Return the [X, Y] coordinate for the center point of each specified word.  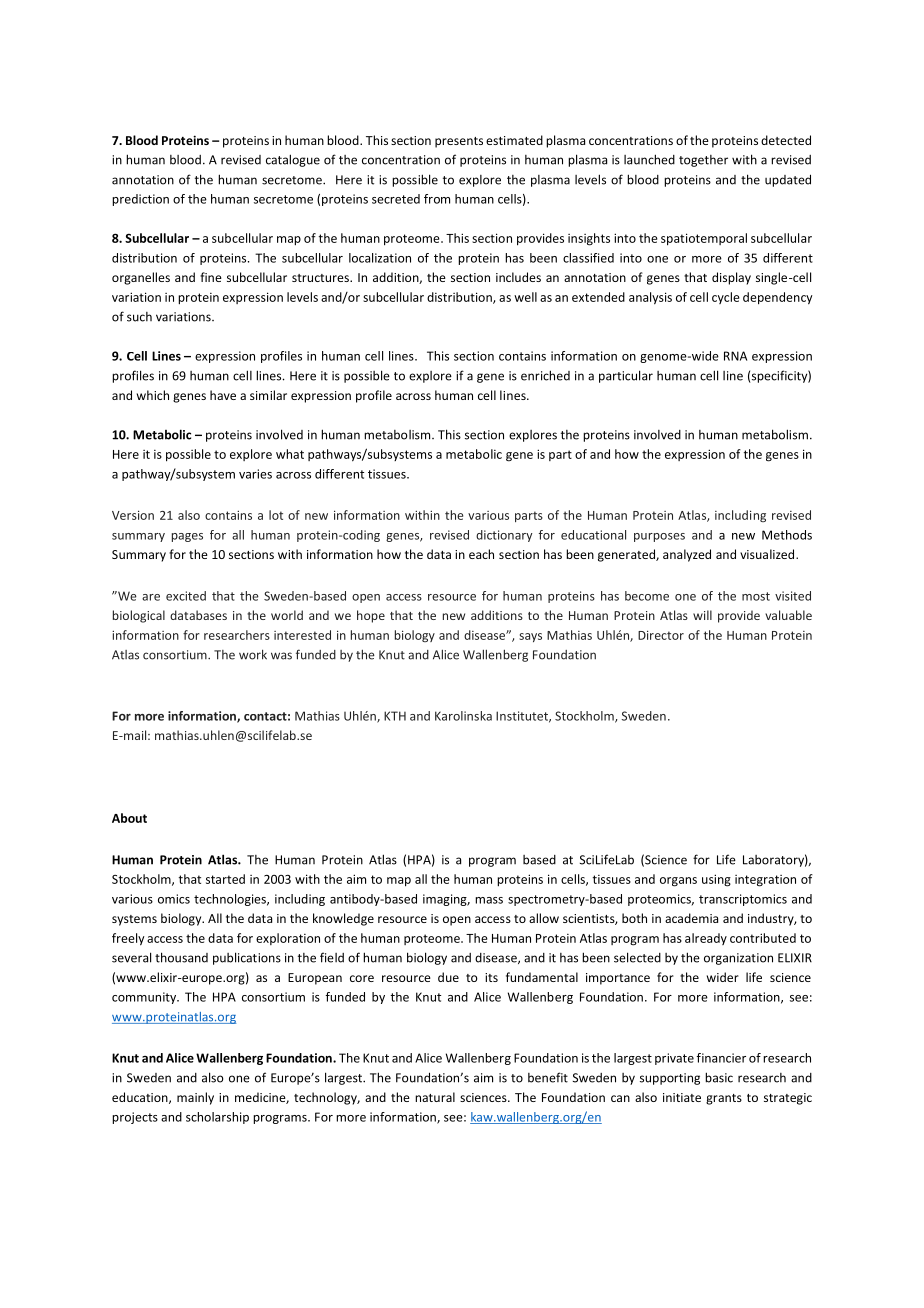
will [702, 615]
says [530, 637]
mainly [195, 1098]
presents [459, 142]
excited [186, 596]
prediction [140, 200]
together [703, 161]
